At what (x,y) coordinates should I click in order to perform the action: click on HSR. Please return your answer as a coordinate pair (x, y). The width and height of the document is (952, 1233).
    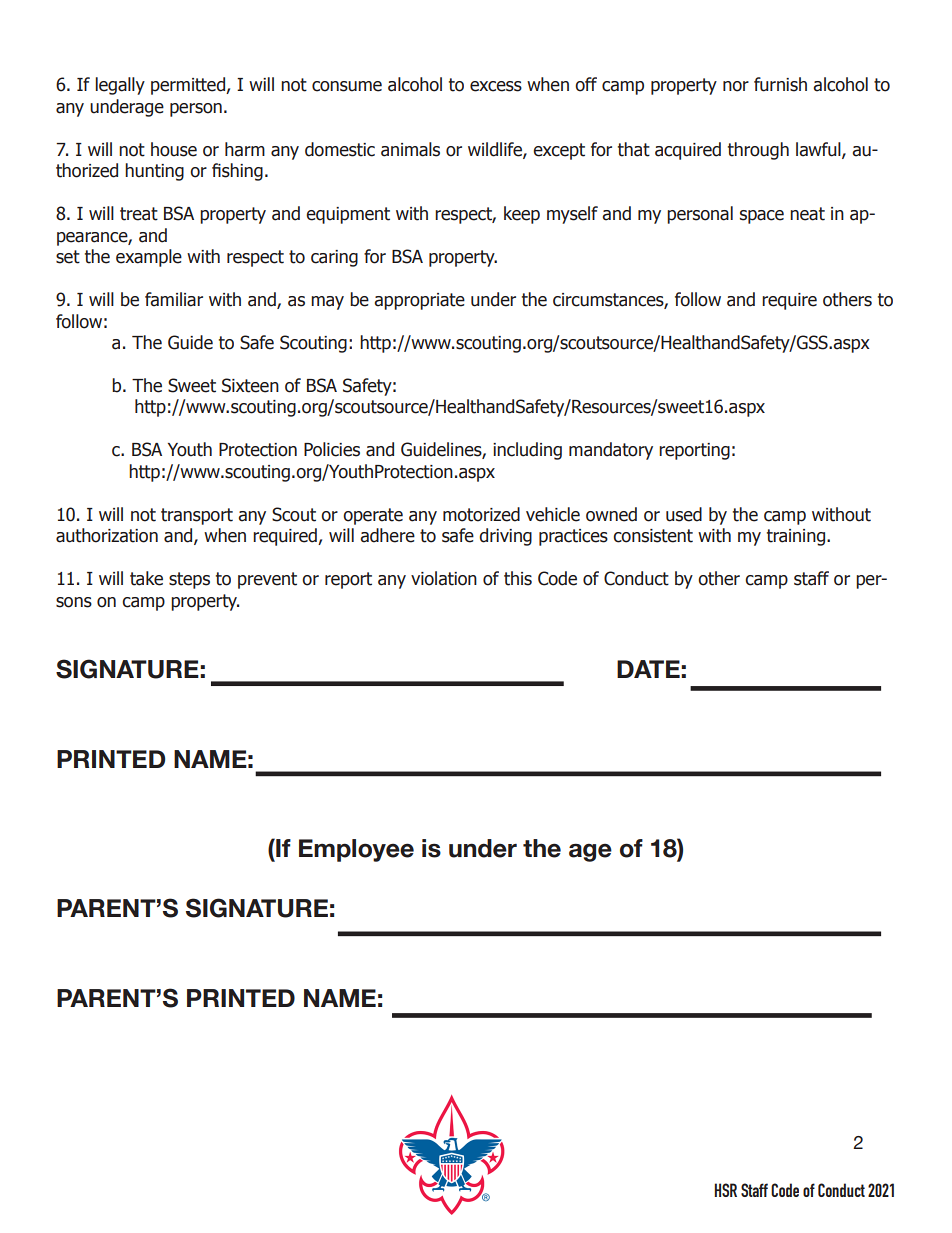
    Looking at the image, I should click on (725, 1190).
